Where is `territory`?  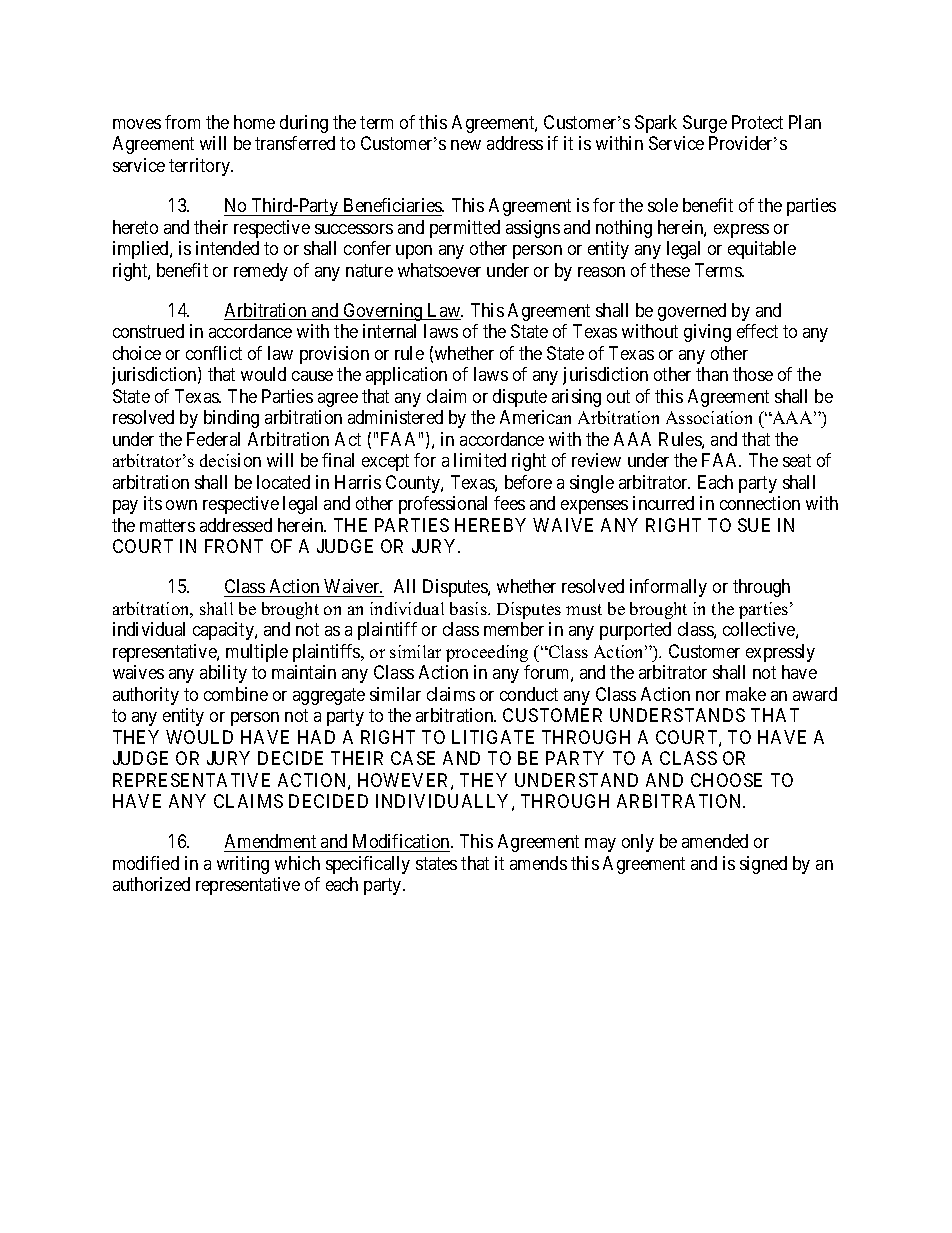 territory is located at coordinates (201, 167).
